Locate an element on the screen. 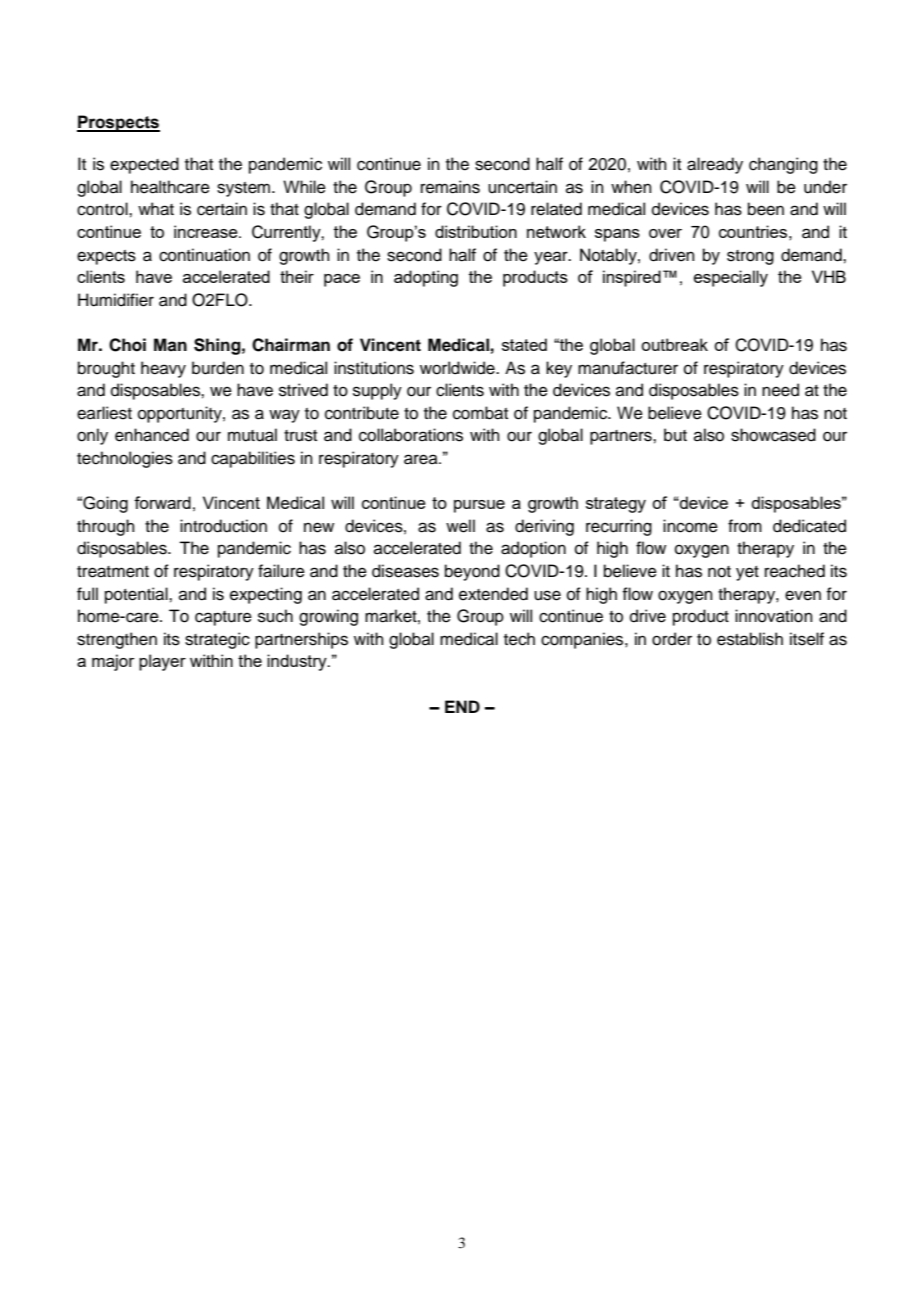 This screenshot has height=1308, width=924. already is located at coordinates (715, 165).
